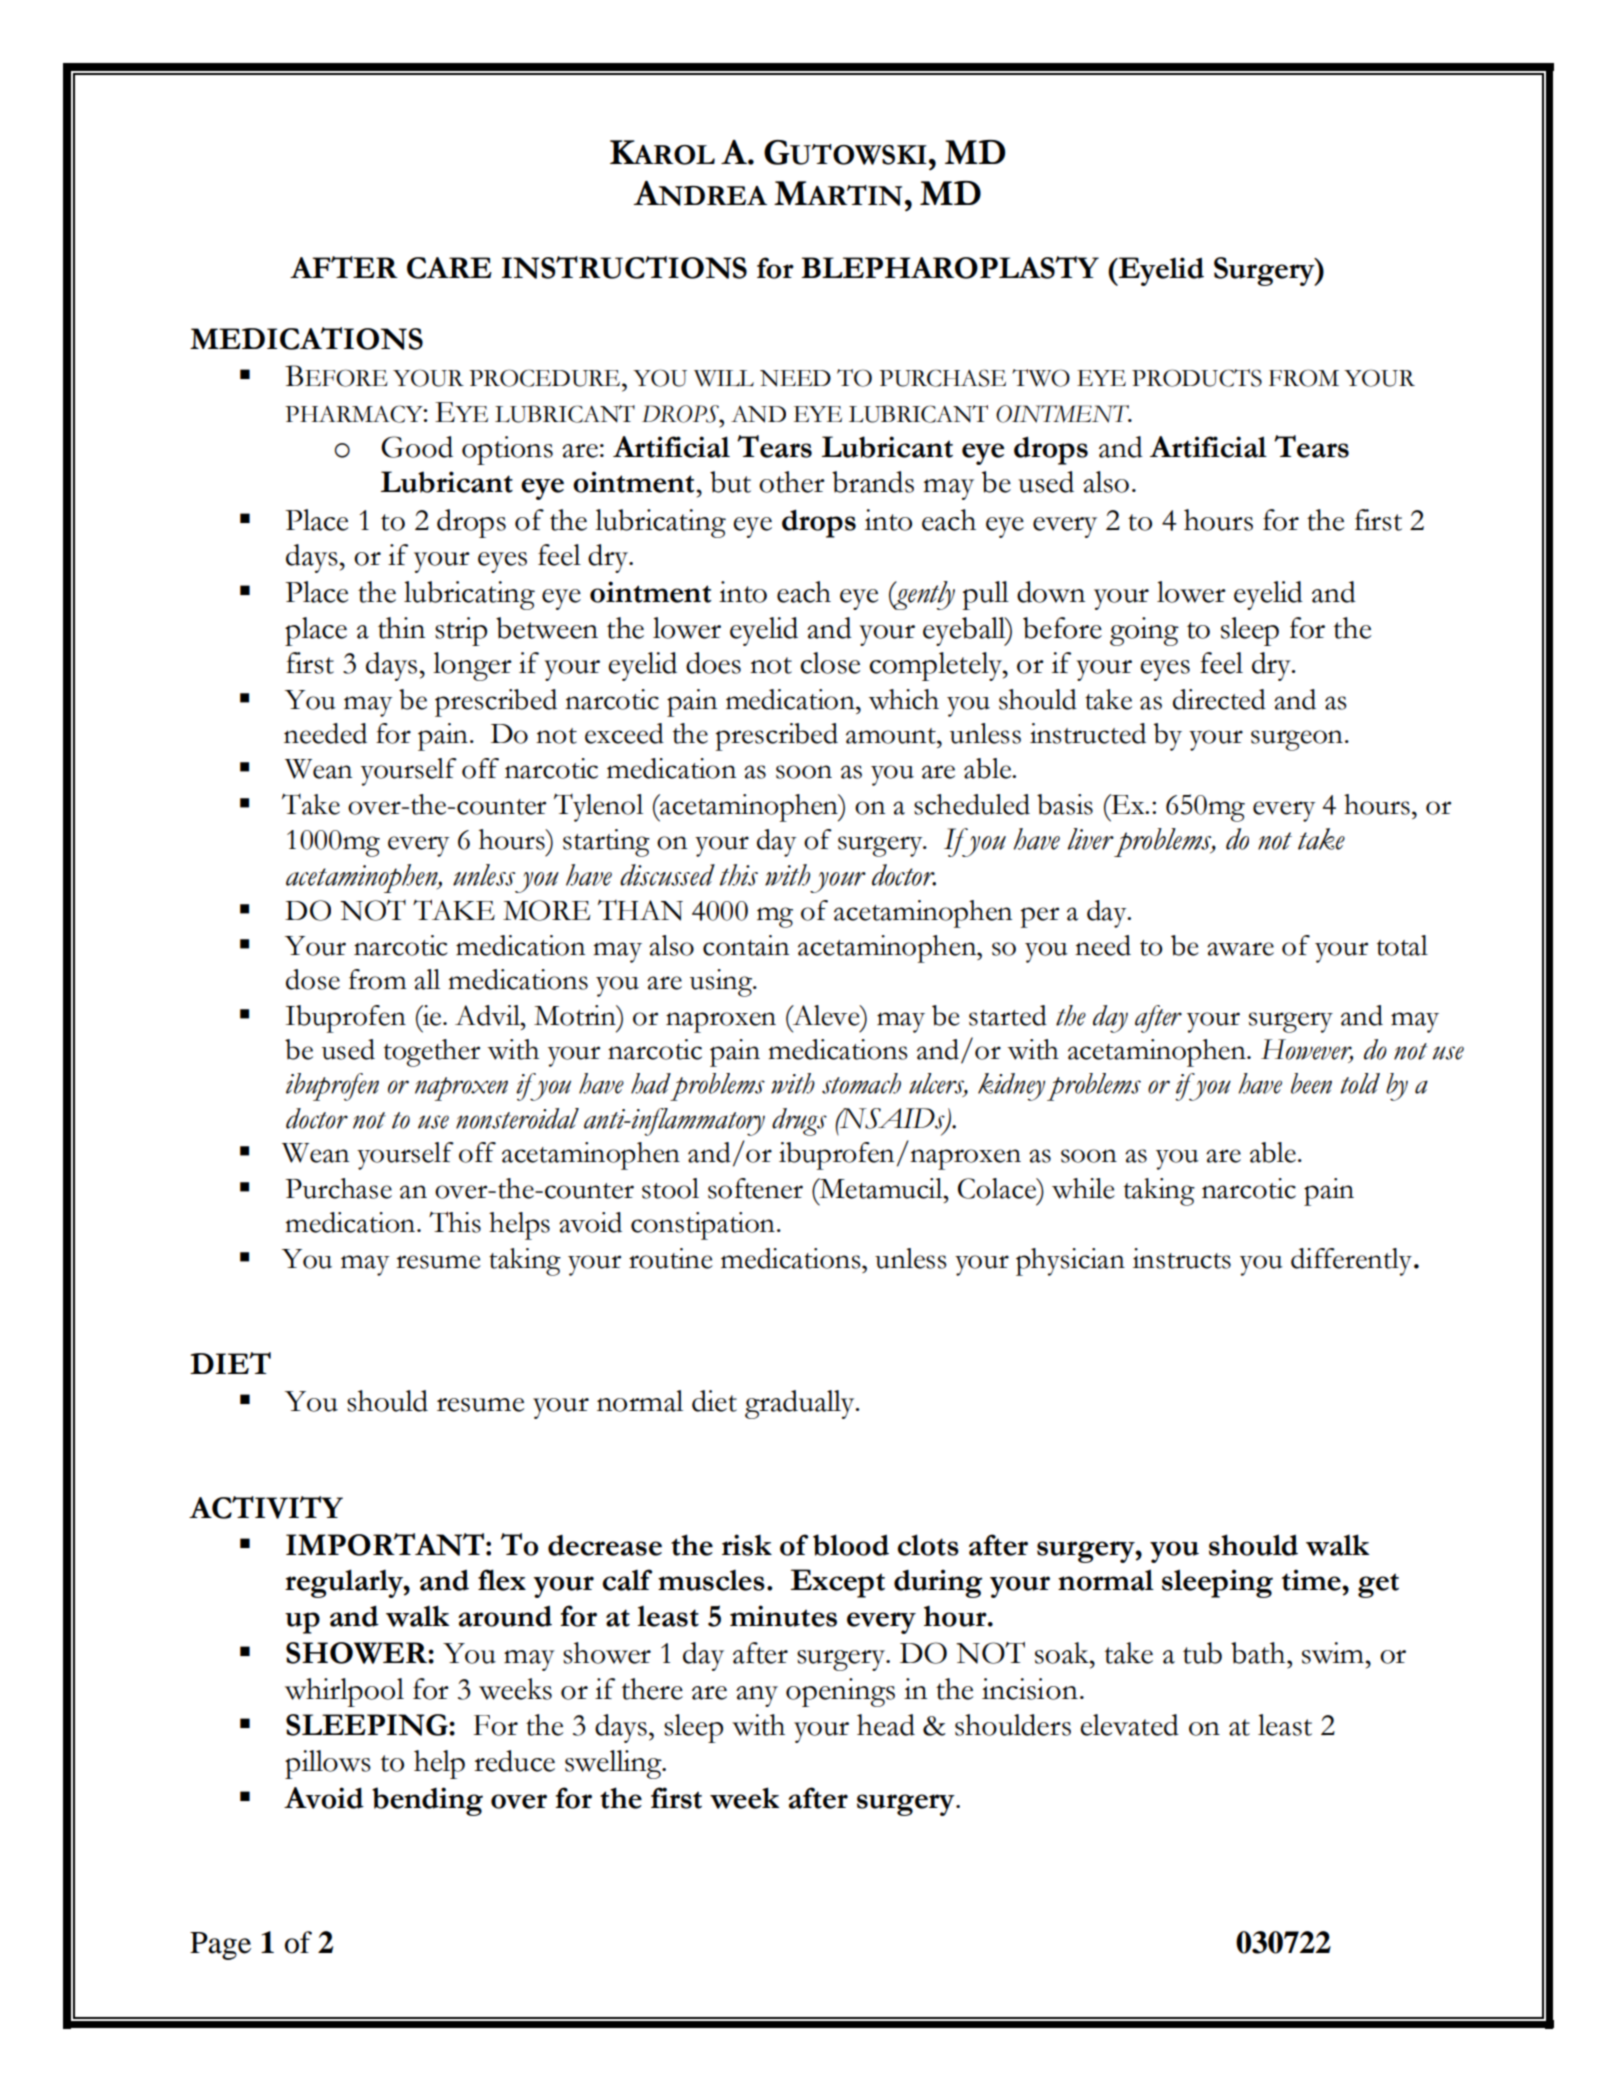  Describe the element at coordinates (449, 268) in the screenshot. I see `CARE` at that location.
